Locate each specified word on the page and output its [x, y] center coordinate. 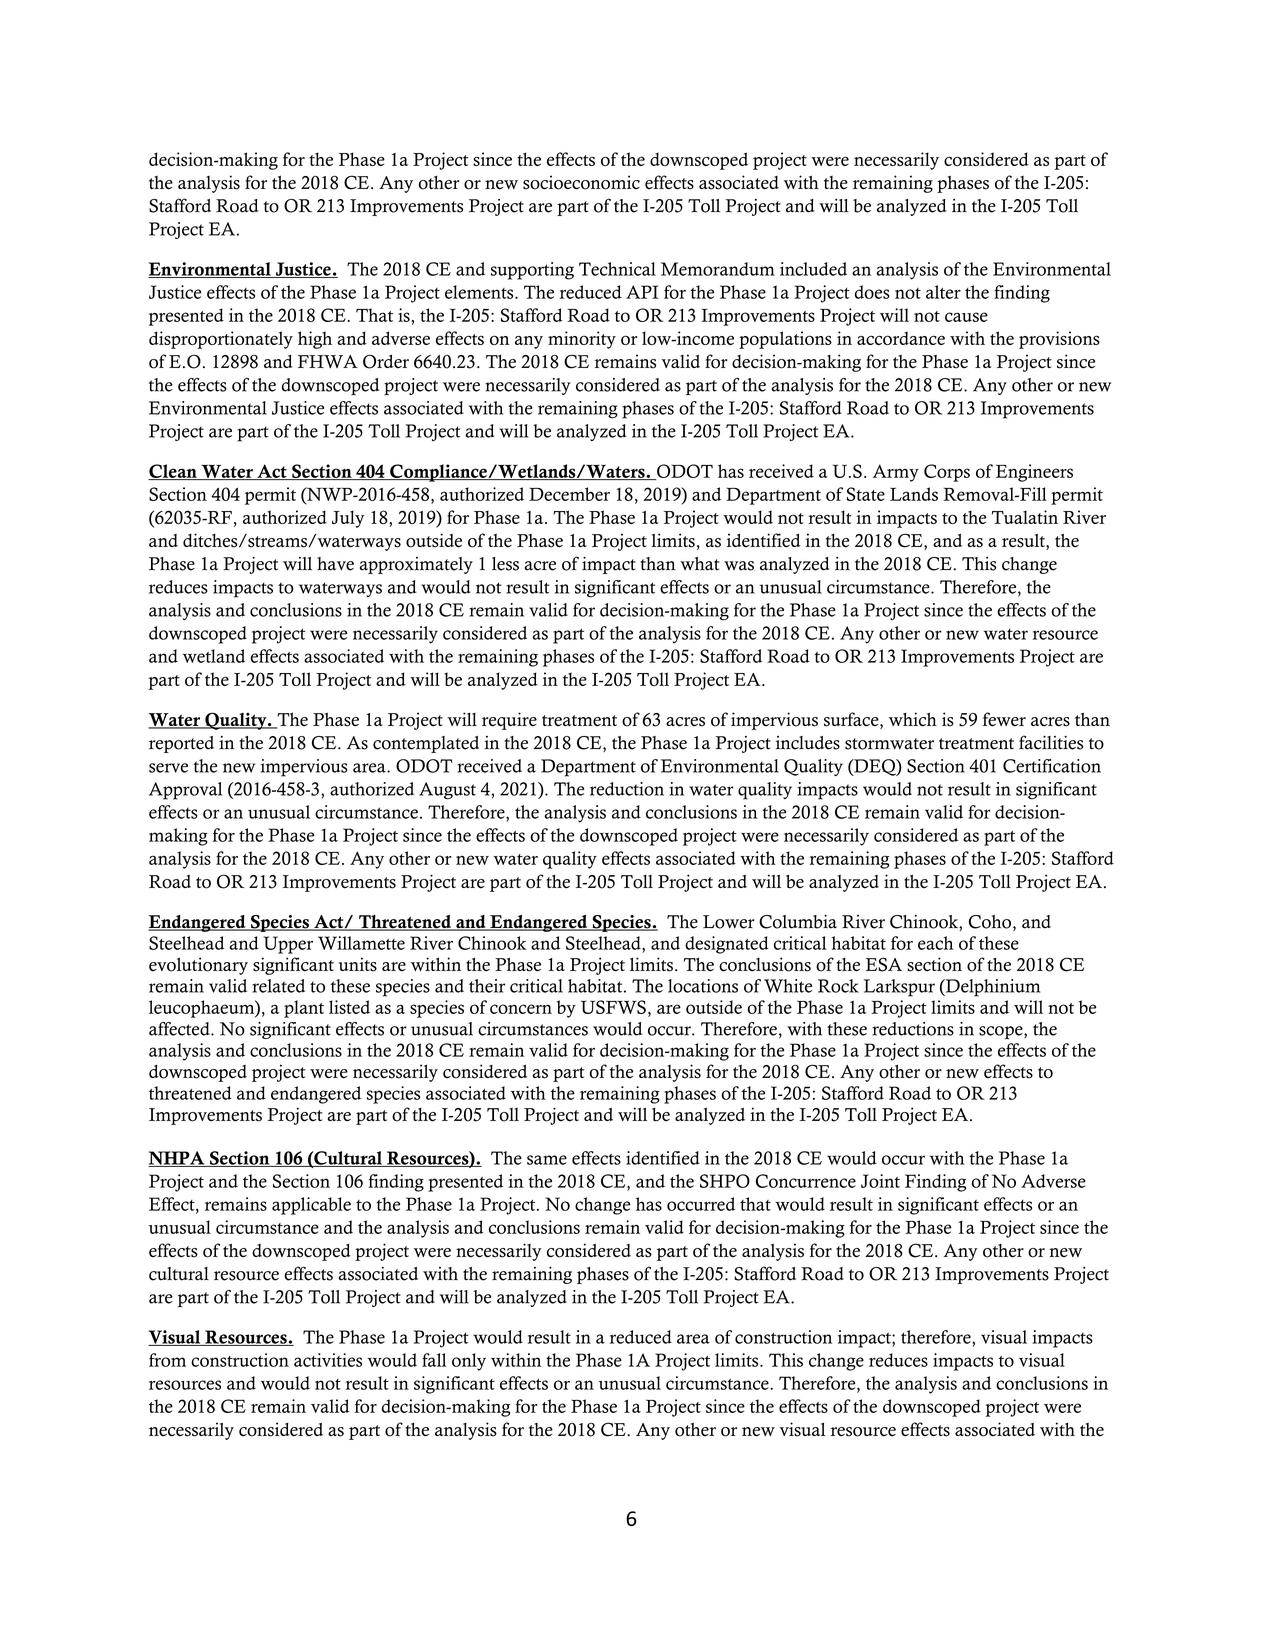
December [569, 494]
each [936, 943]
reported [181, 744]
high [315, 340]
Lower [729, 922]
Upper [288, 945]
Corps [947, 473]
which [913, 719]
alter [943, 292]
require [509, 721]
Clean [173, 472]
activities [328, 1360]
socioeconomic [581, 182]
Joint [880, 1181]
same [547, 1160]
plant [304, 1009]
